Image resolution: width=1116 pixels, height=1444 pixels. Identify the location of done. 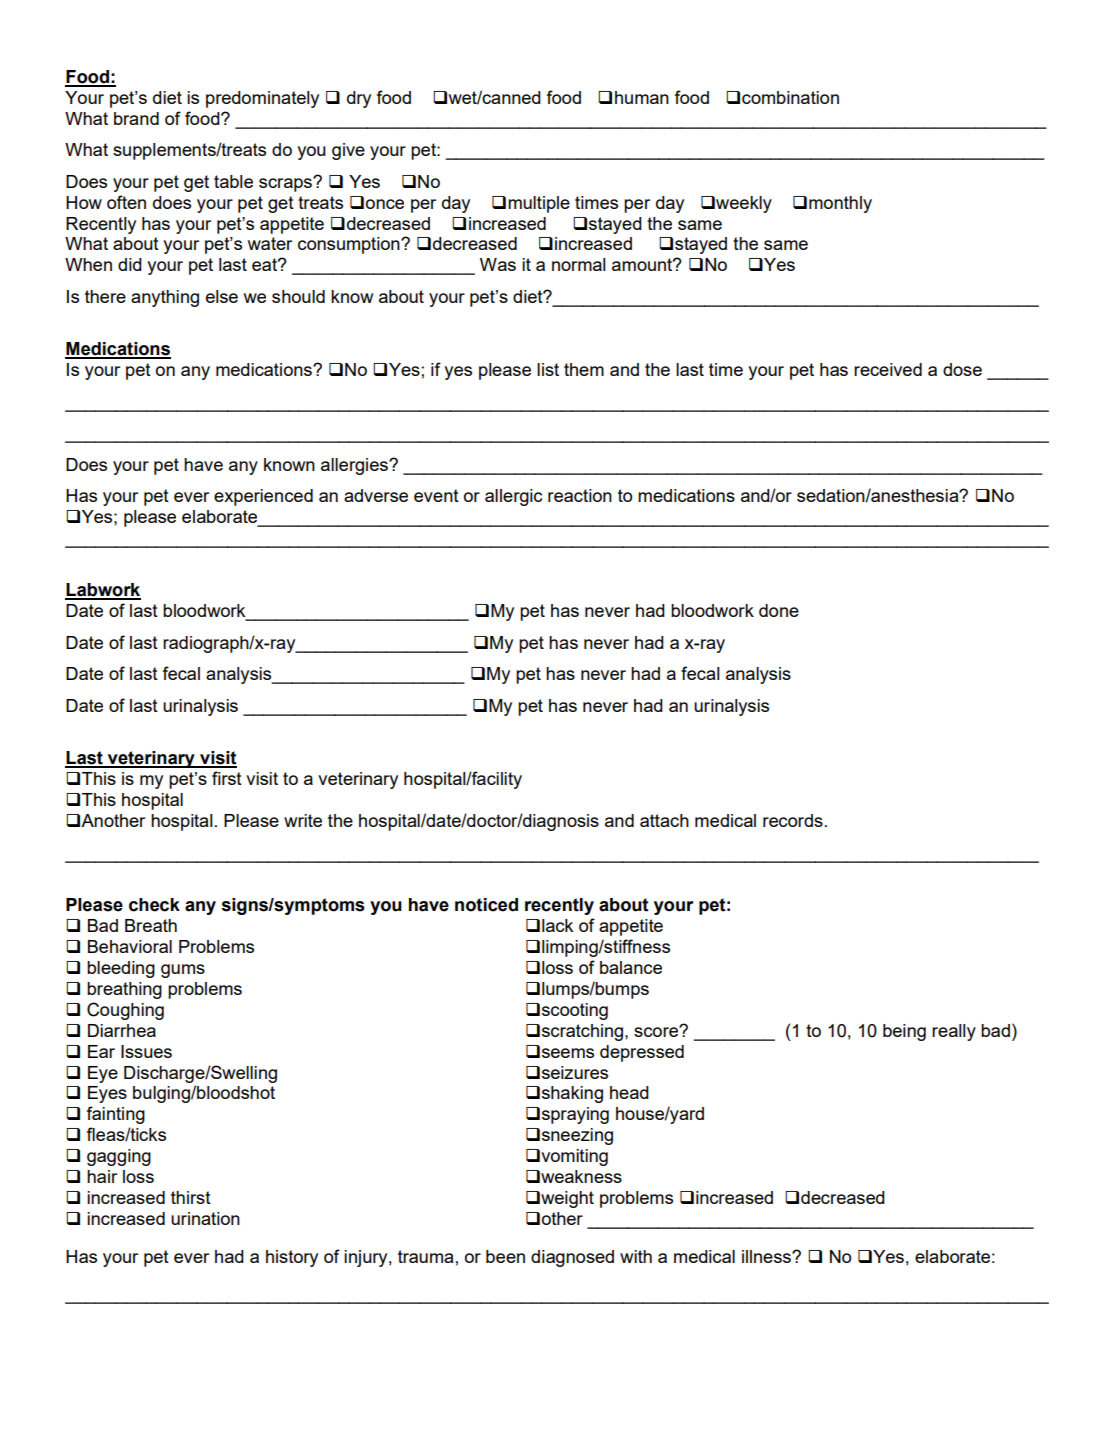
(779, 610).
